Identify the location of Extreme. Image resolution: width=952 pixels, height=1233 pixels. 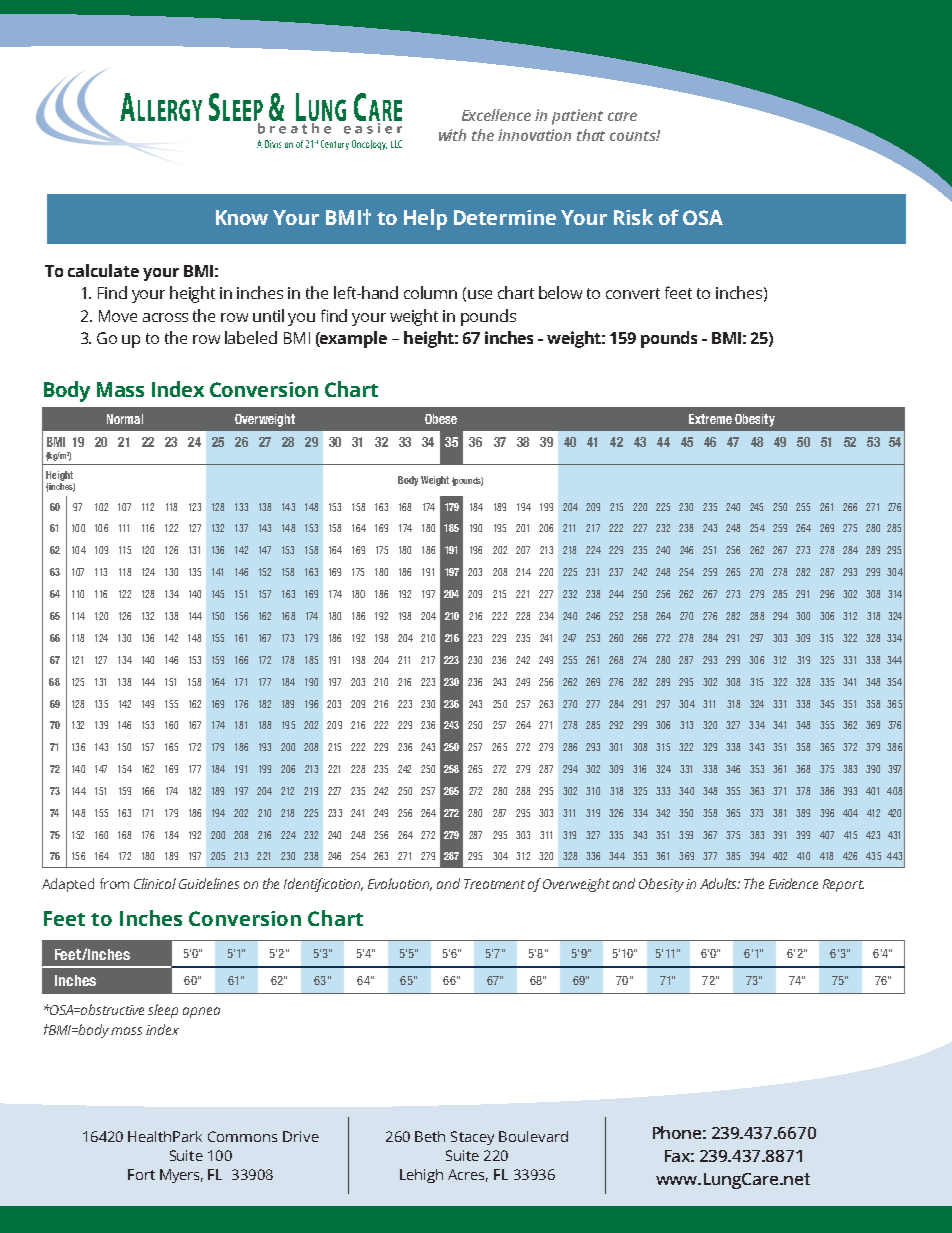
(710, 419).
